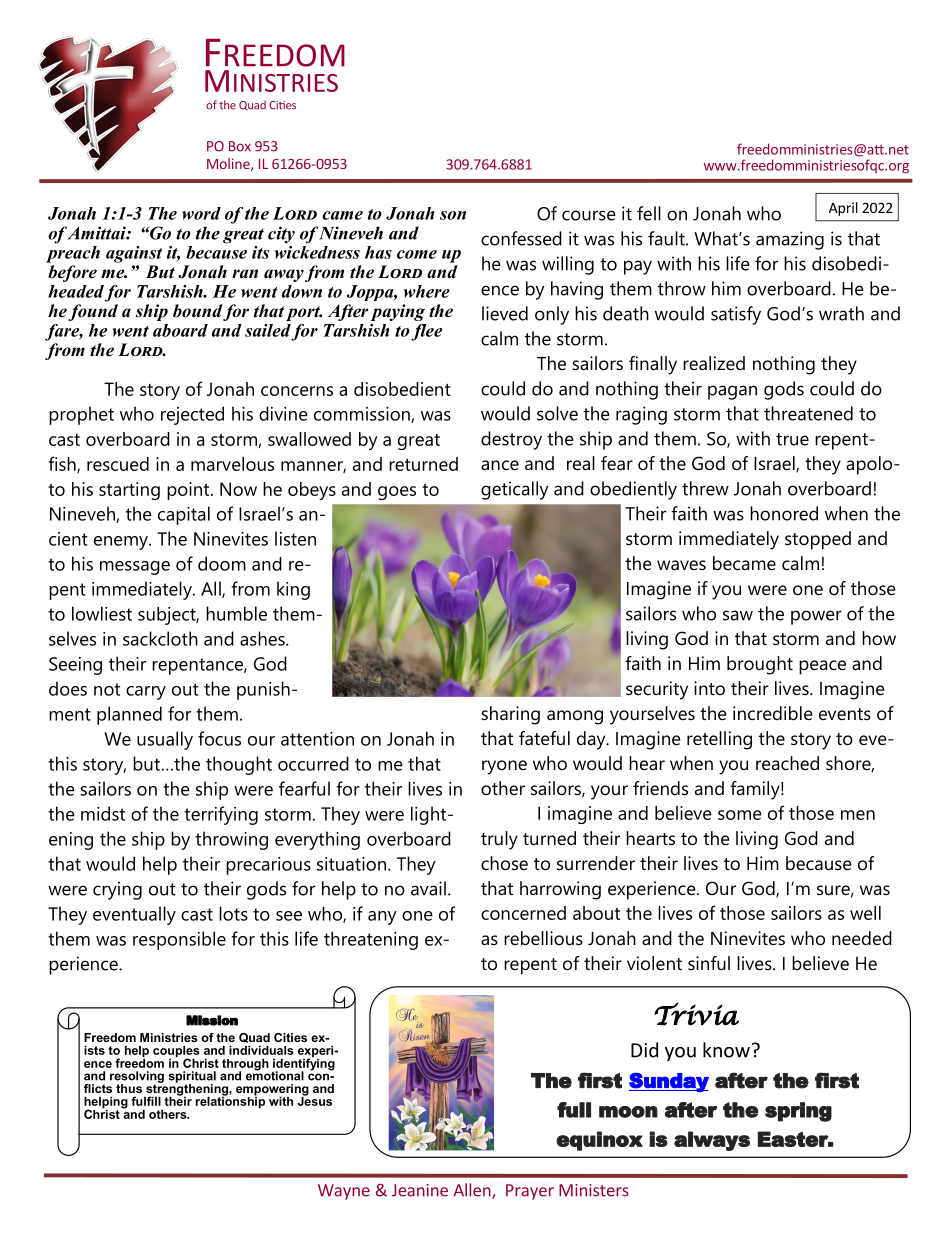 The height and width of the screenshot is (1233, 952). I want to click on responsible, so click(179, 940).
